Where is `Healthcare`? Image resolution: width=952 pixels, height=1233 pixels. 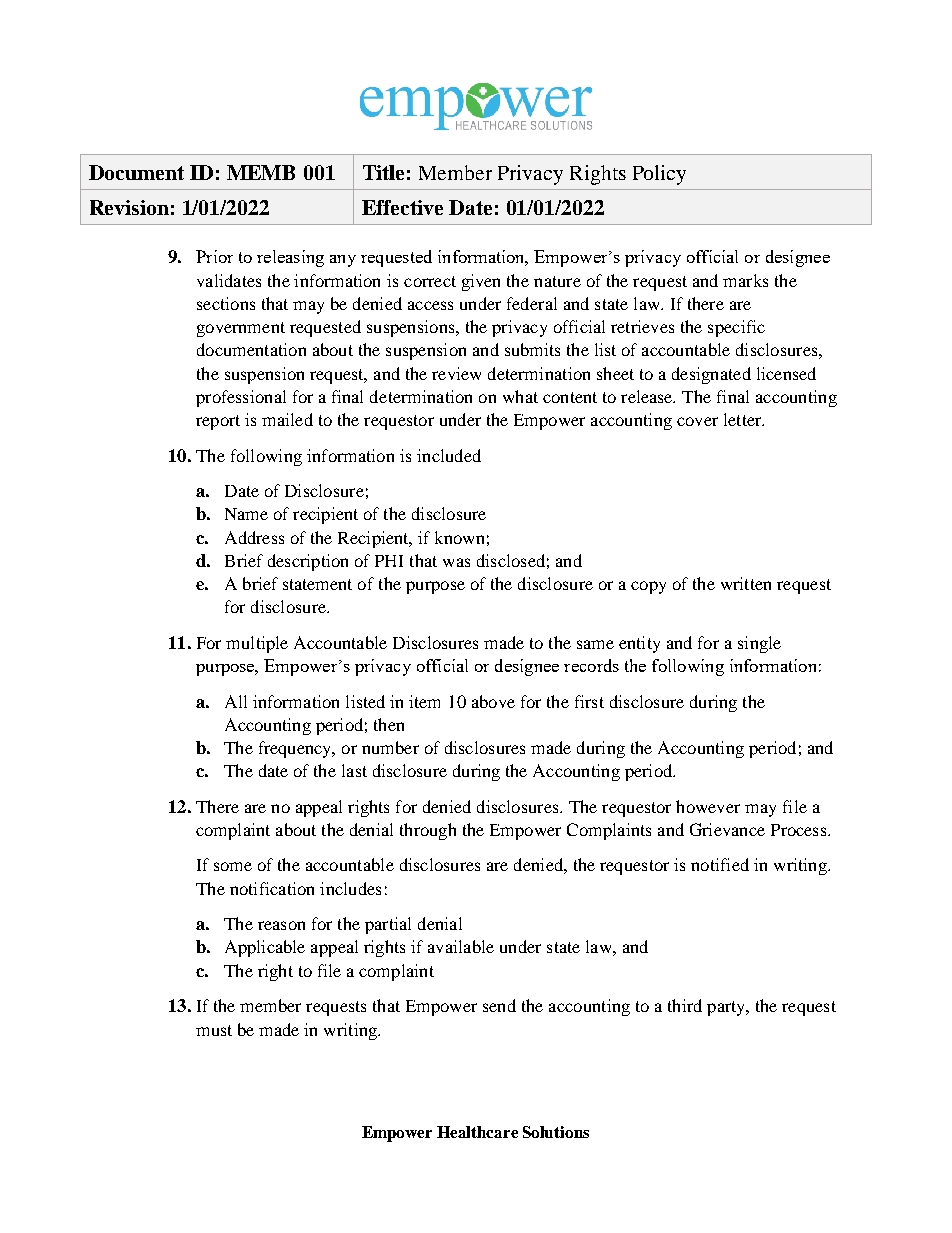
Healthcare is located at coordinates (477, 1132).
